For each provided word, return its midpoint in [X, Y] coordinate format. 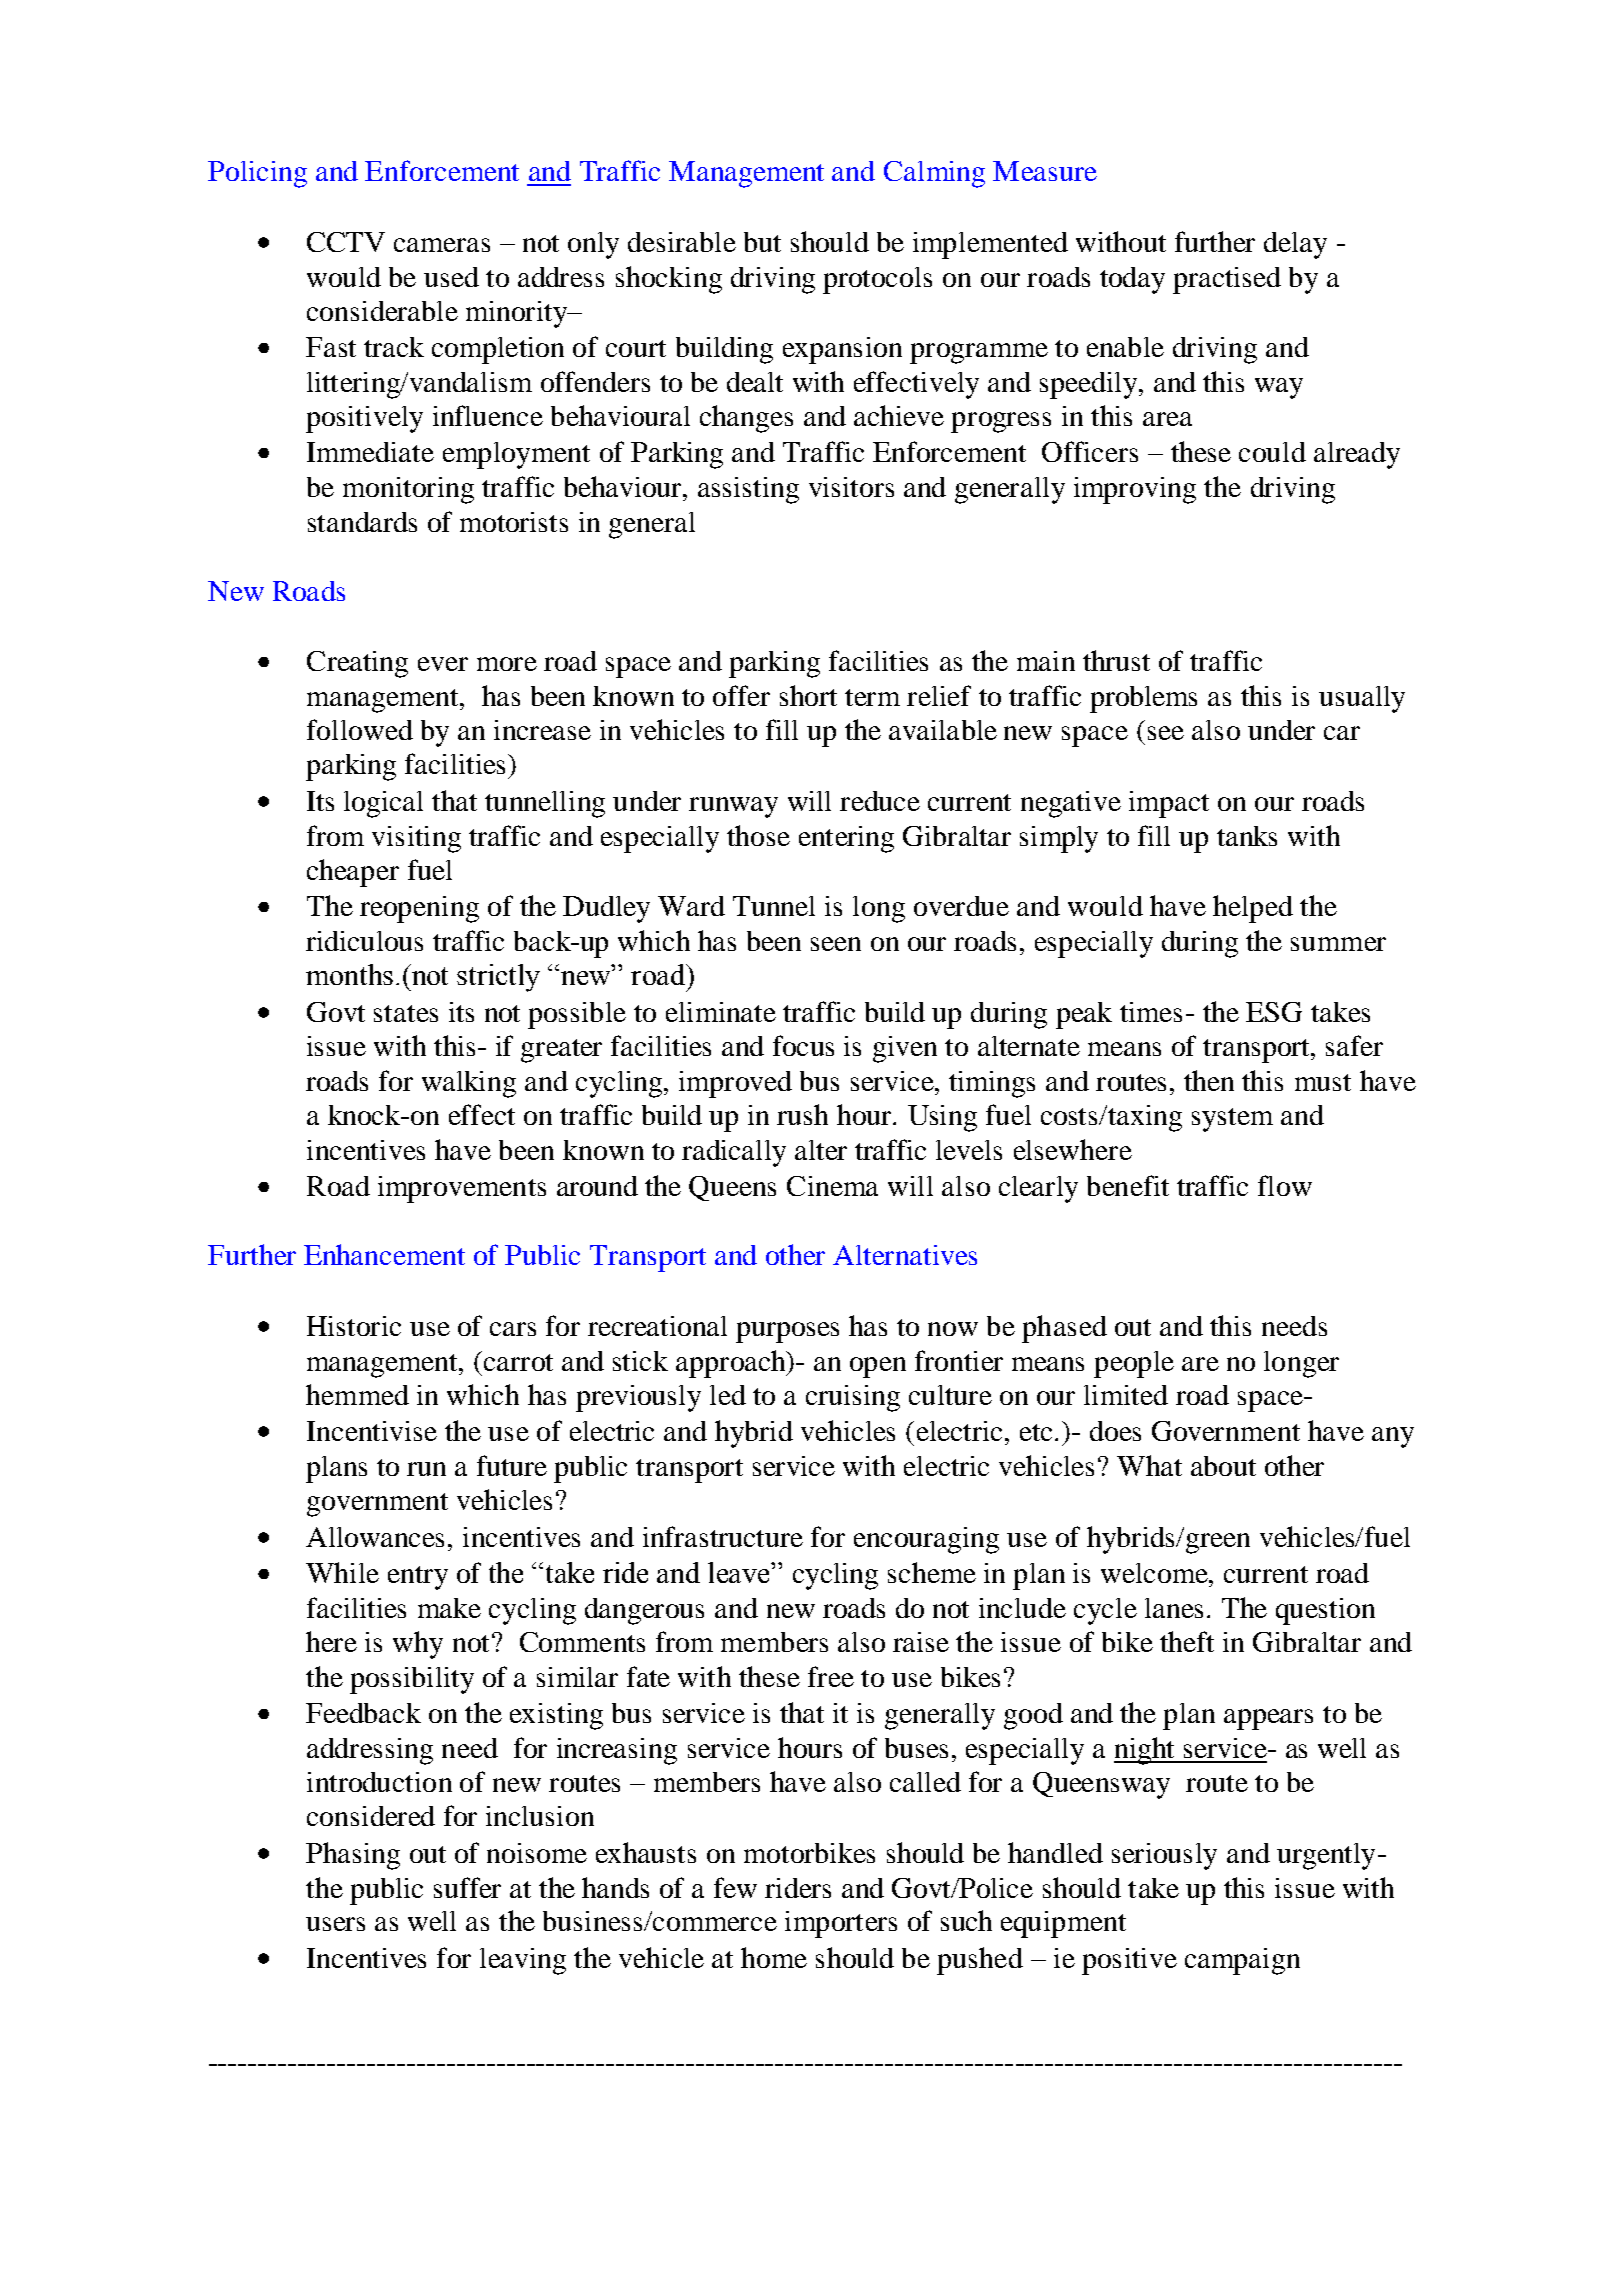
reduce [880, 801]
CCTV [346, 242]
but [762, 242]
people [1134, 1364]
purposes [787, 1332]
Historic [354, 1326]
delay [1295, 245]
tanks [1247, 836]
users [335, 1924]
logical [383, 804]
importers [841, 1924]
